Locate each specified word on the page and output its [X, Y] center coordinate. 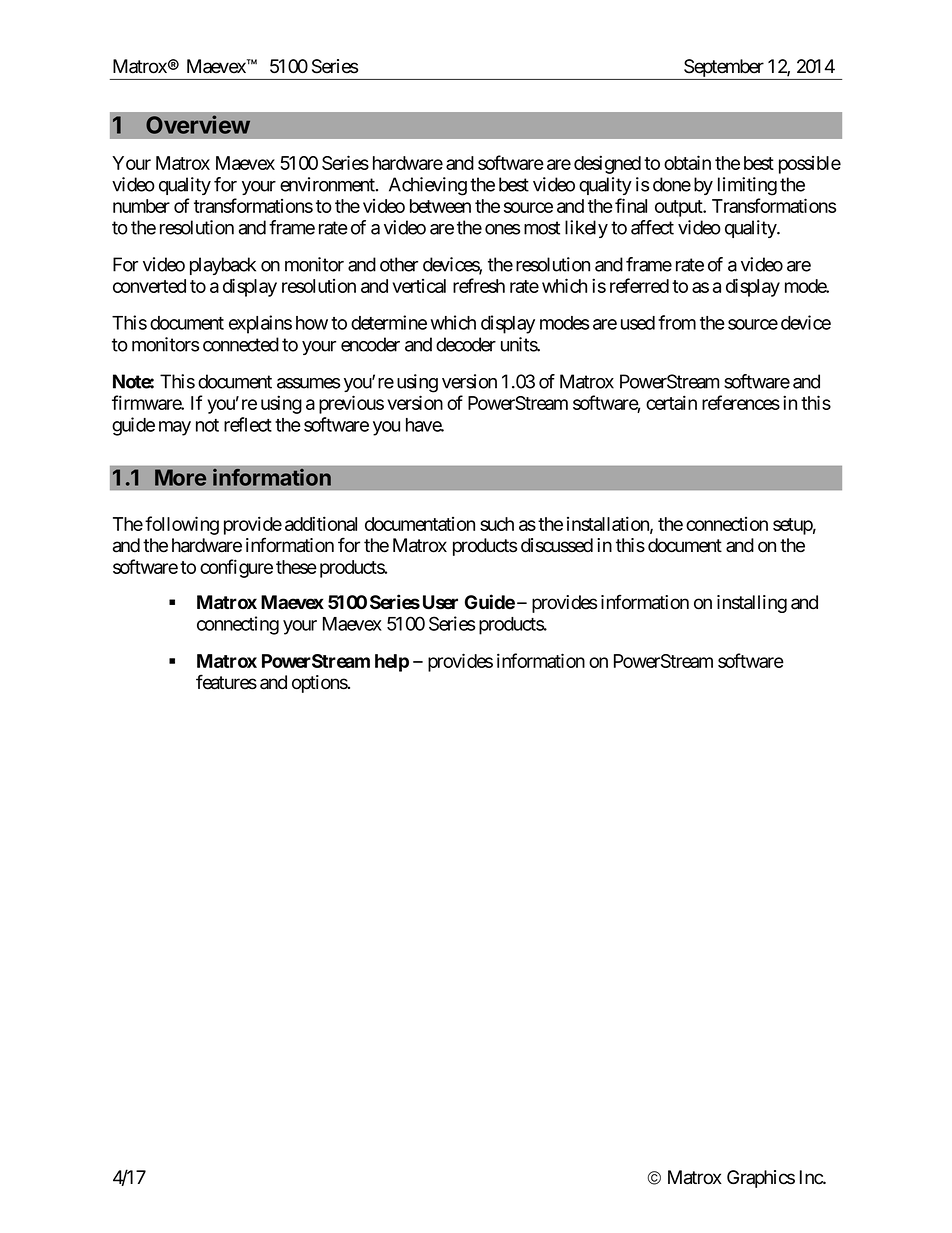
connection [727, 524]
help [392, 663]
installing [752, 604]
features [226, 682]
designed [607, 164]
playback [223, 266]
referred [639, 285]
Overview [198, 124]
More [180, 477]
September [724, 69]
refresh [479, 285]
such [497, 524]
